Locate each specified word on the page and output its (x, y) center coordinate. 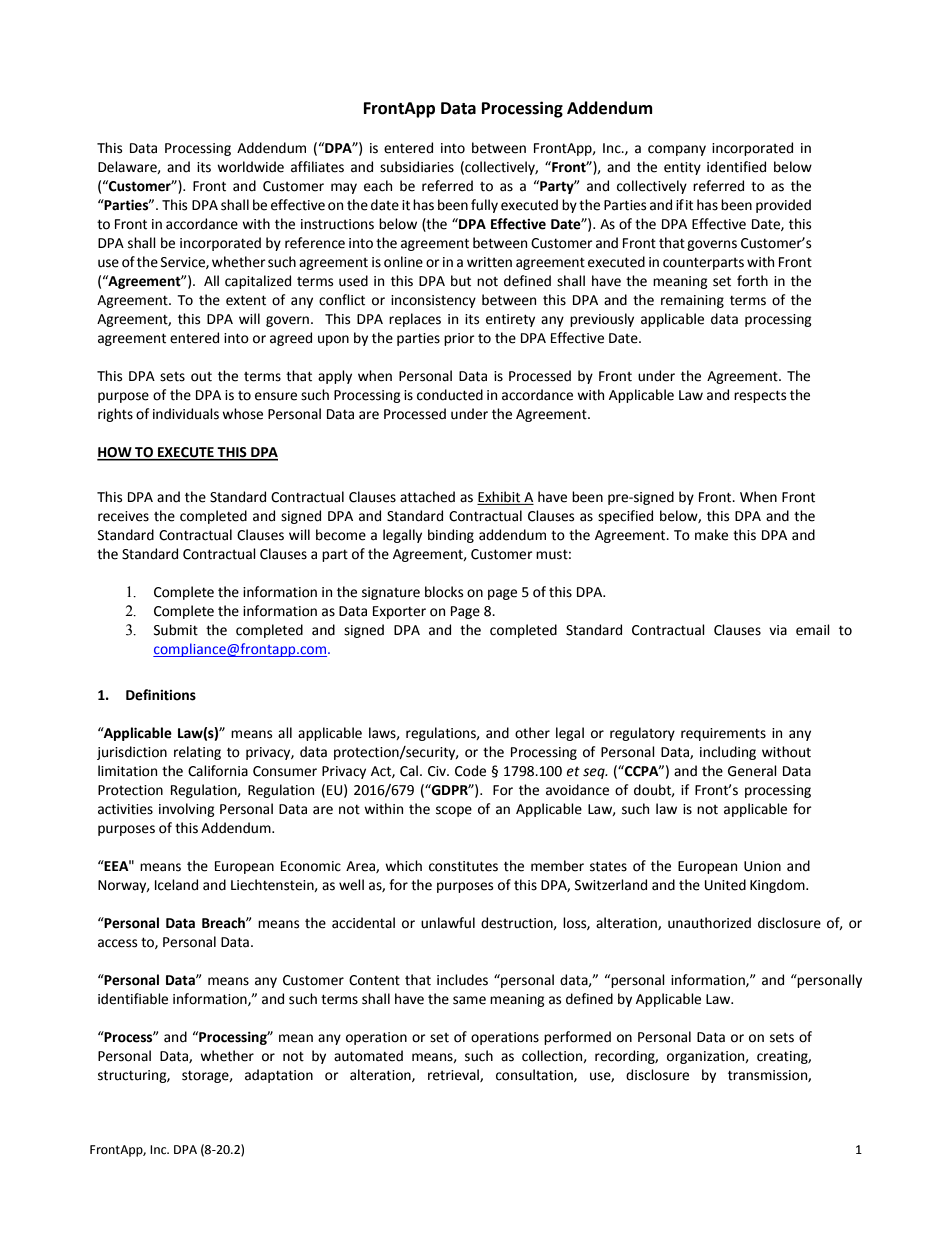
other (532, 733)
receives (123, 516)
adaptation (279, 1076)
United (725, 885)
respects (760, 396)
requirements (723, 734)
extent (246, 300)
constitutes (463, 866)
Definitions (161, 695)
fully (484, 206)
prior (459, 339)
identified (736, 167)
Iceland (176, 885)
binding (451, 536)
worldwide (250, 167)
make (711, 535)
